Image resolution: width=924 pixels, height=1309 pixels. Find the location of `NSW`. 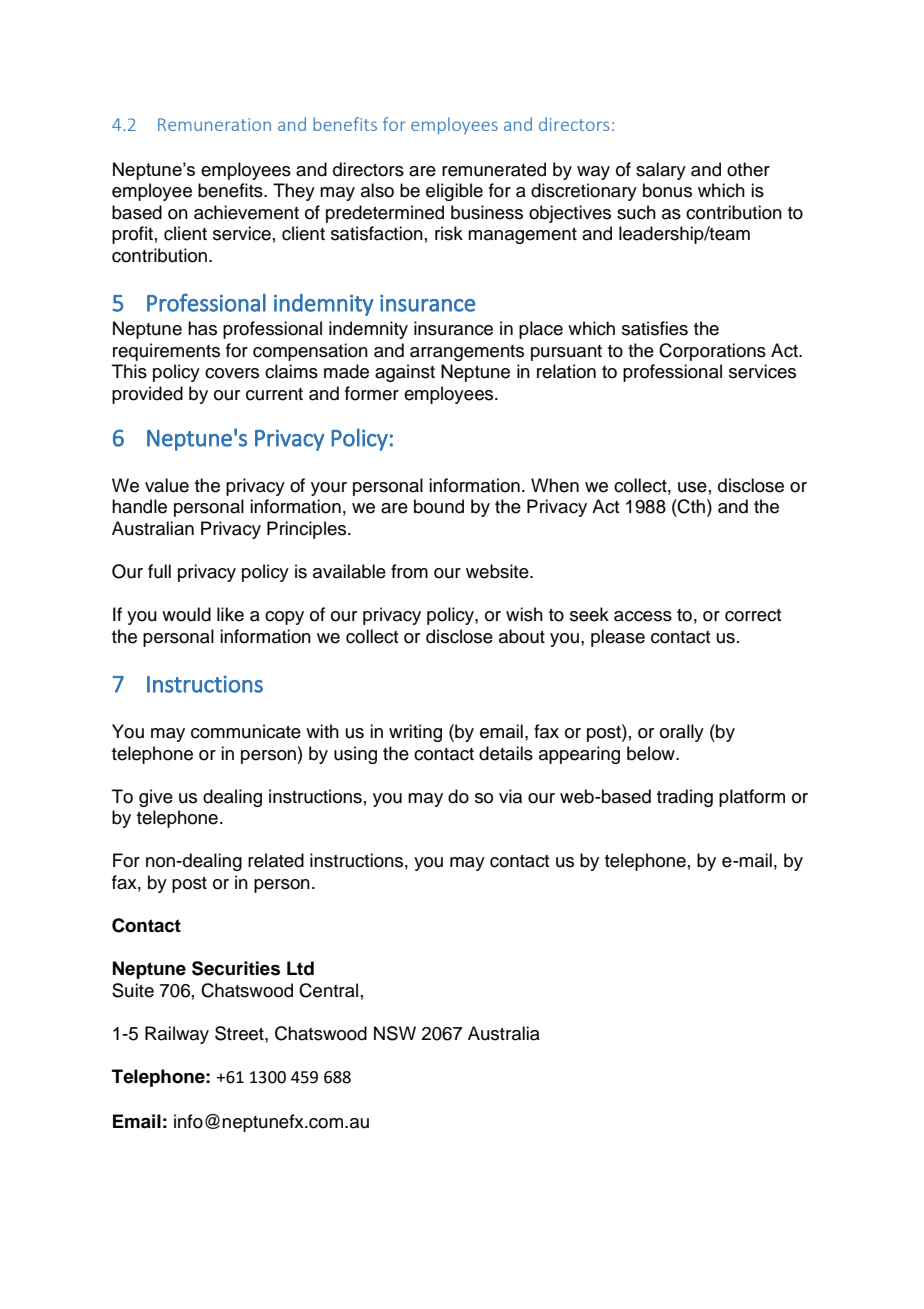

NSW is located at coordinates (395, 1033).
